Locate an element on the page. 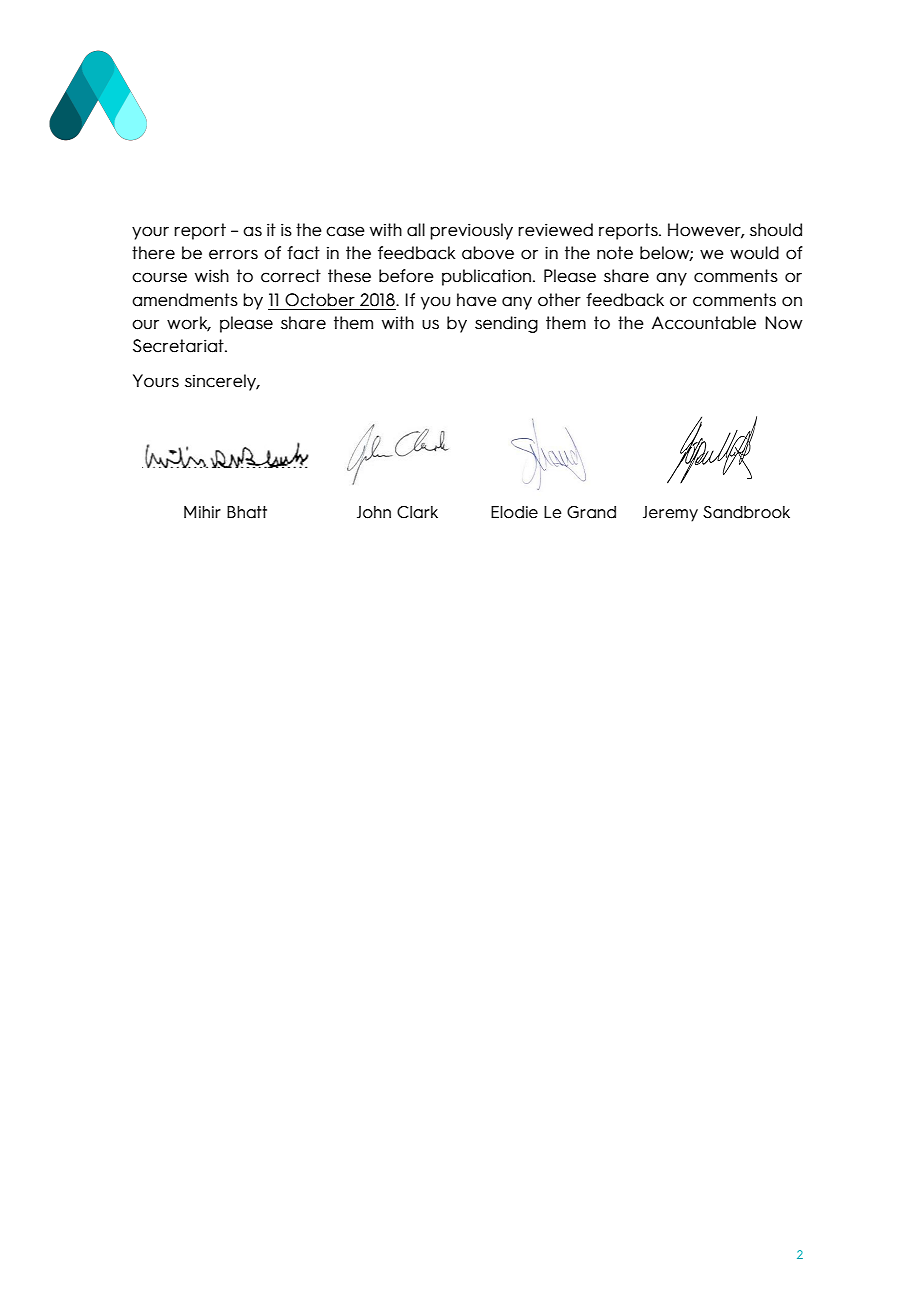 This page has height=1308, width=924. Now is located at coordinates (784, 323).
